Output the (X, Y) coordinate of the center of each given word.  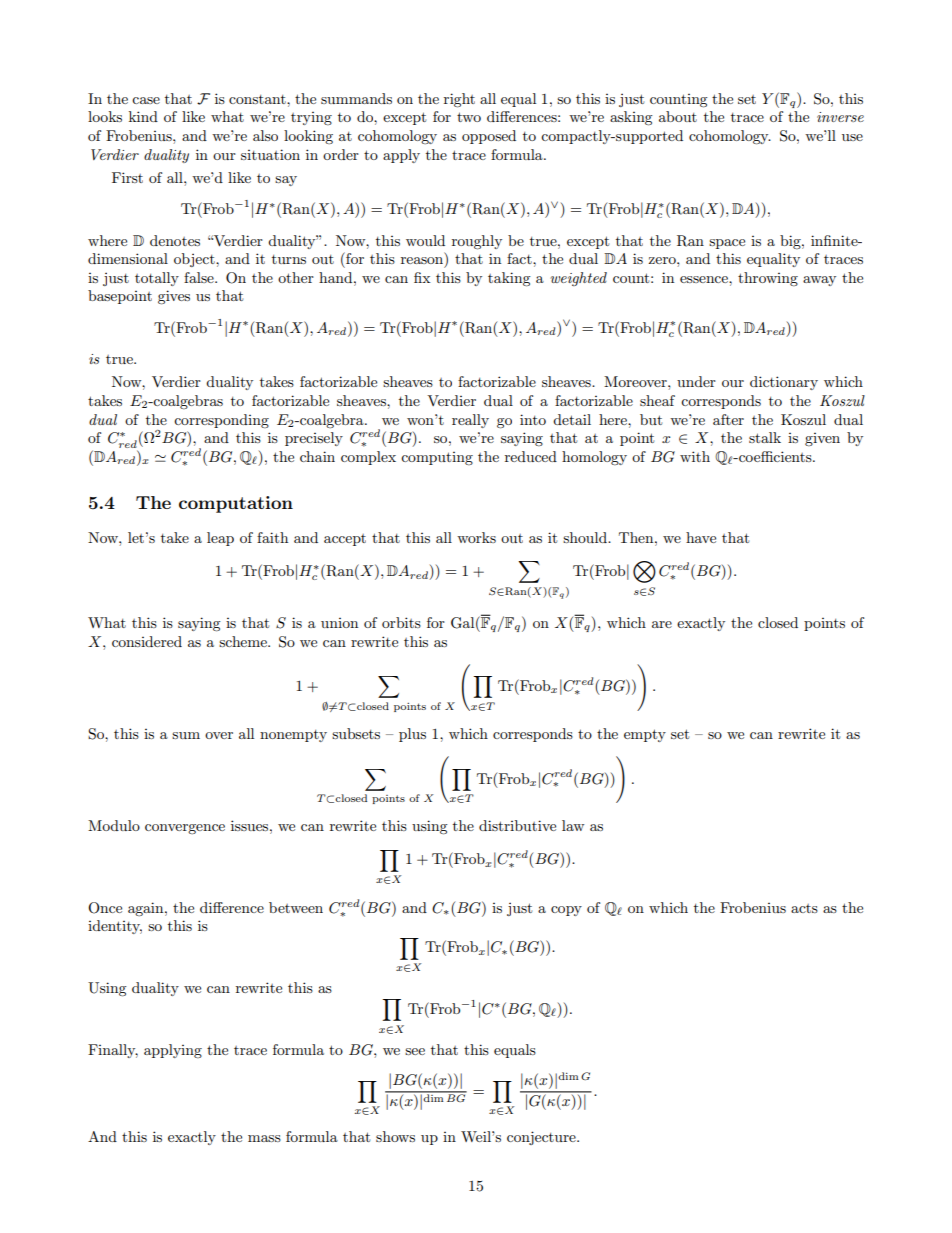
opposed (489, 137)
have (701, 537)
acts (804, 908)
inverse (840, 117)
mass (264, 1138)
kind (143, 116)
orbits (401, 622)
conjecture (542, 1138)
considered (147, 641)
